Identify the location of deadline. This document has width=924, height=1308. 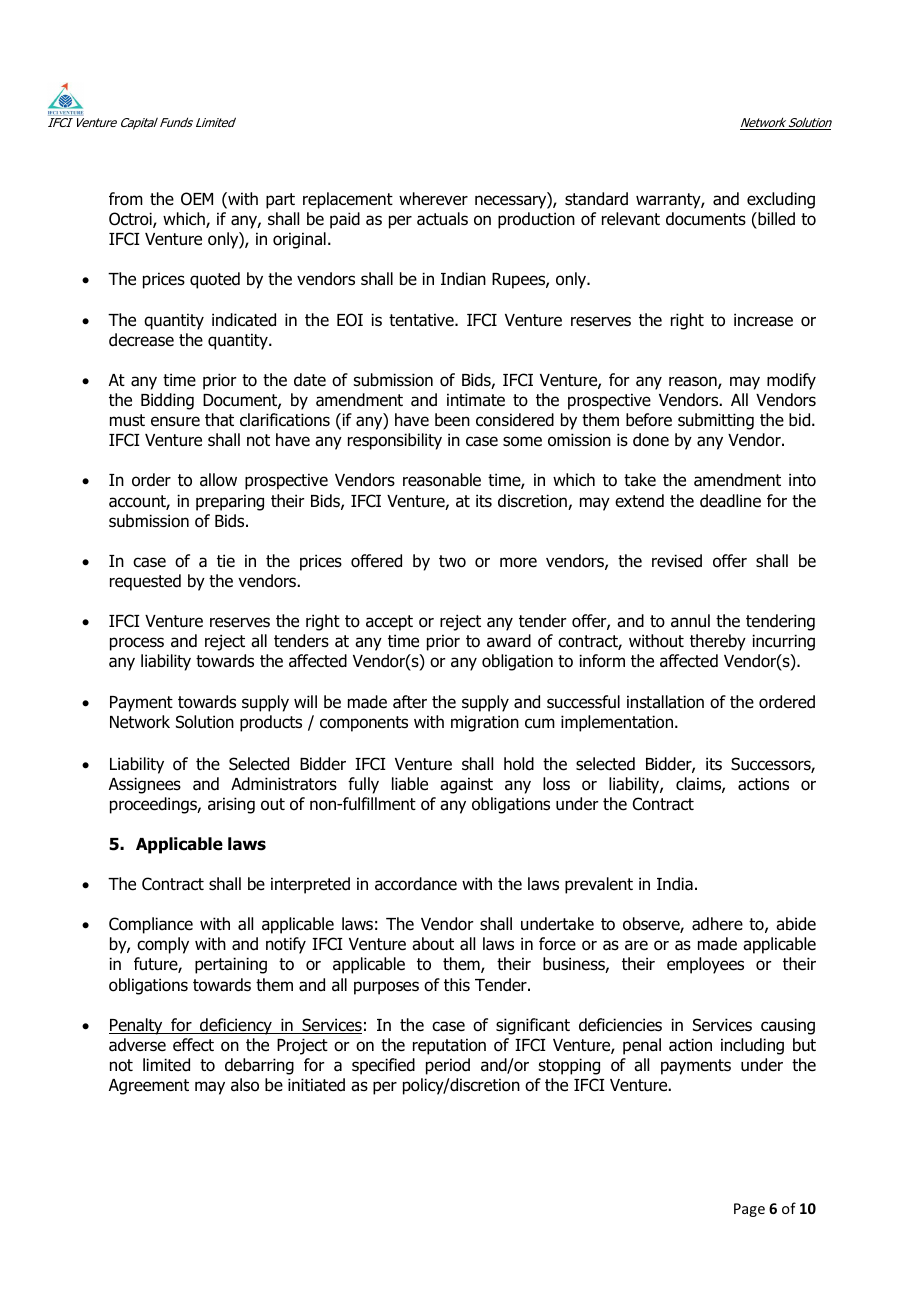
(730, 501).
